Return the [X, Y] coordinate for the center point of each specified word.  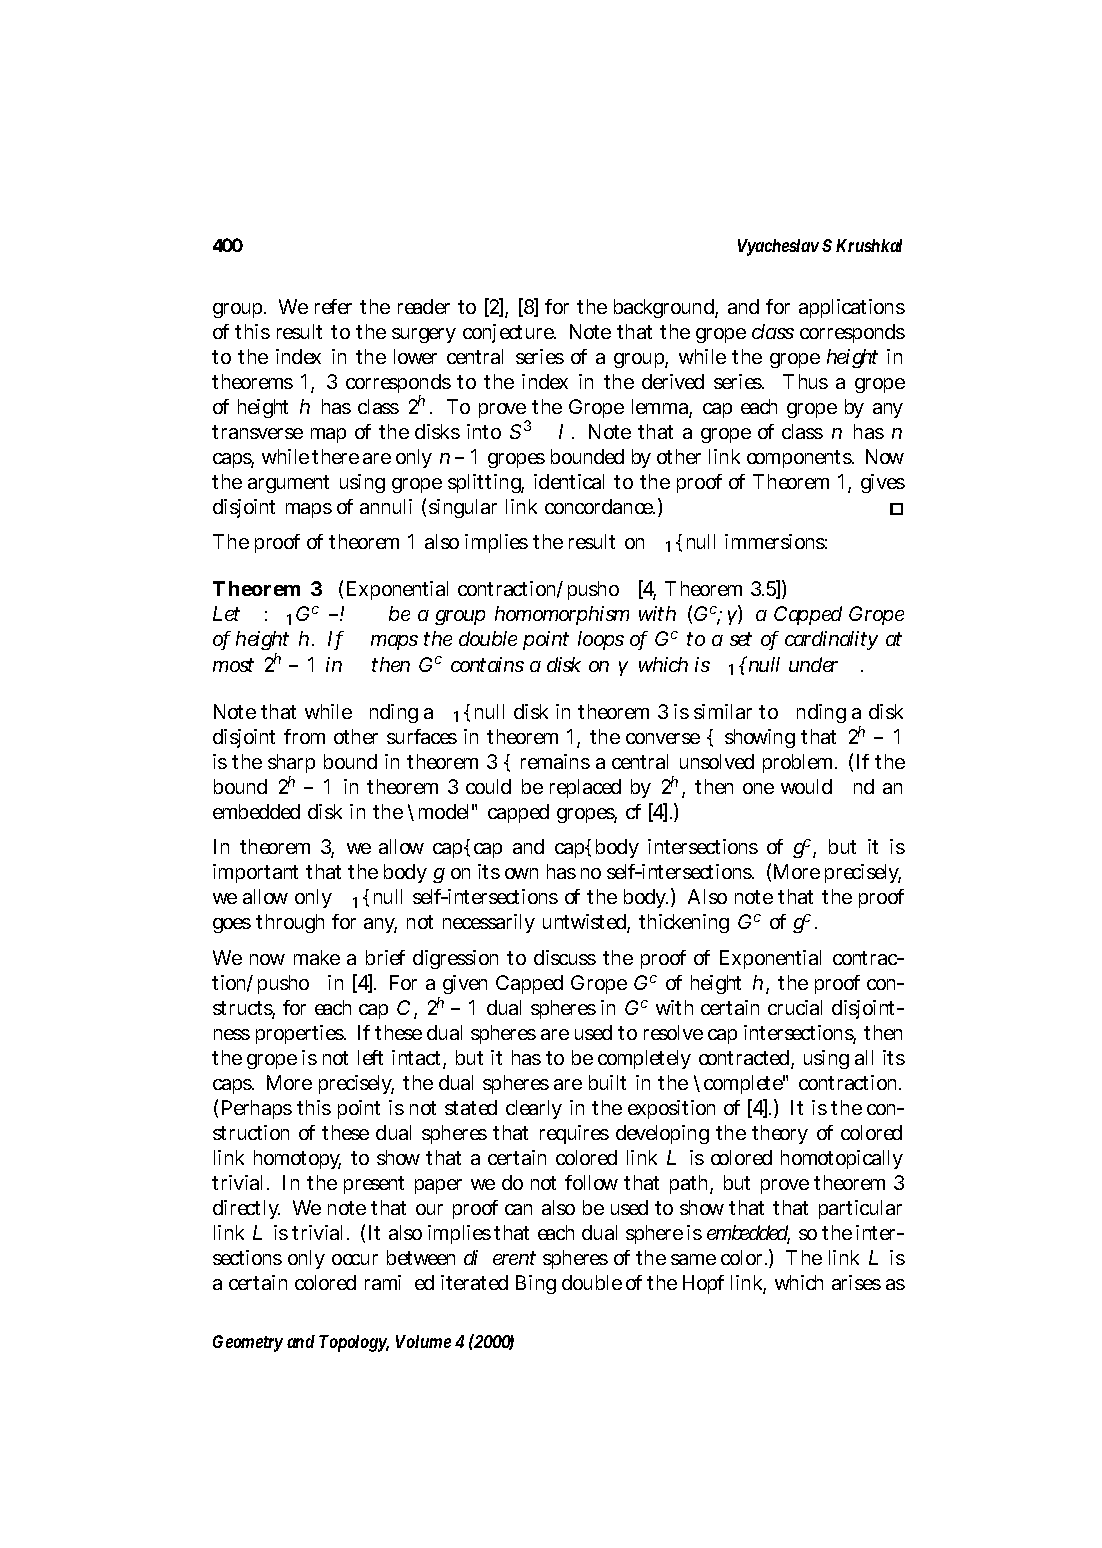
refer [333, 306]
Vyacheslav [778, 247]
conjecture [509, 333]
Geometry [248, 1343]
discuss [565, 957]
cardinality [831, 640]
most [233, 665]
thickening [684, 923]
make [317, 957]
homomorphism [562, 615]
